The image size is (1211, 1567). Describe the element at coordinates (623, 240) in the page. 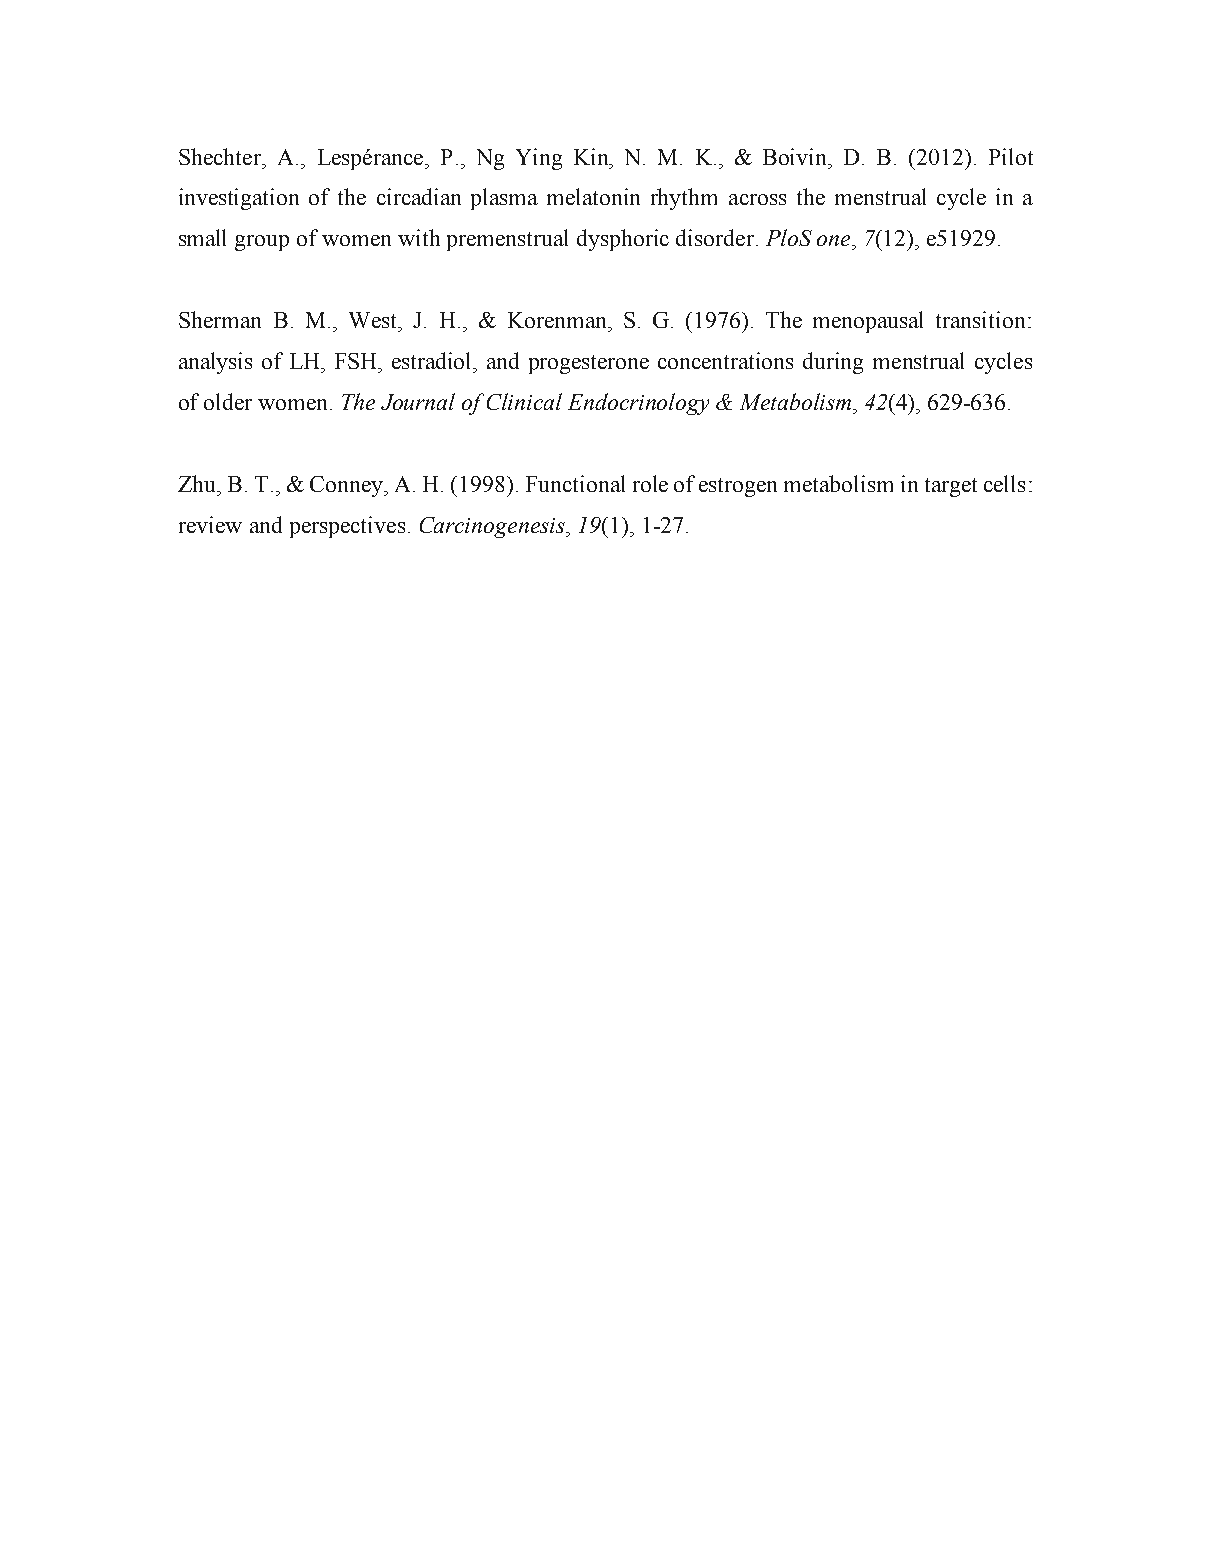

I see `dysphoric` at that location.
